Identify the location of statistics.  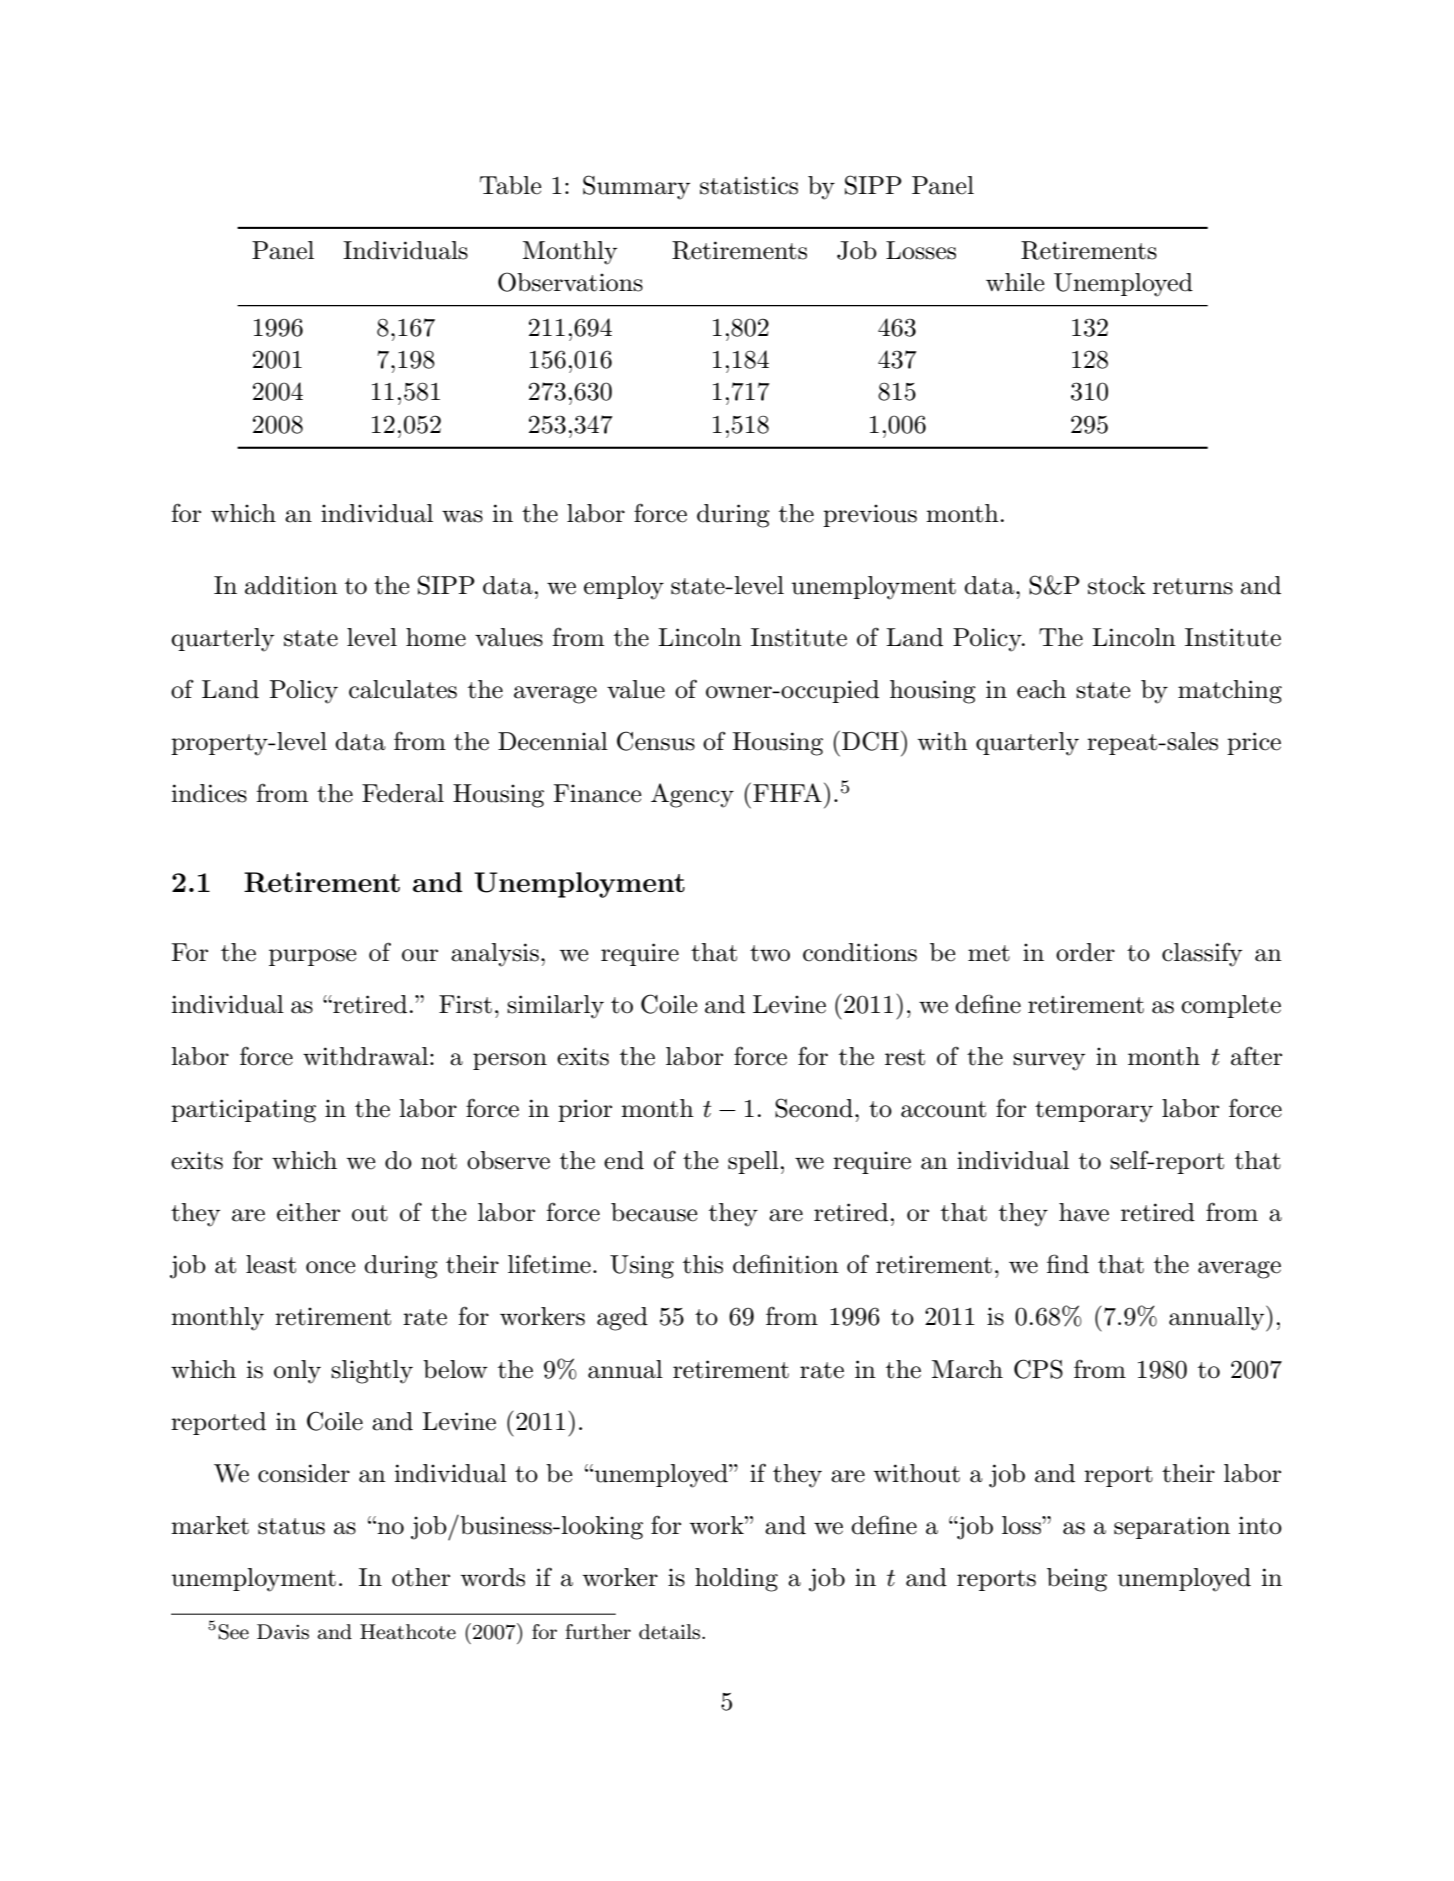
(749, 185).
